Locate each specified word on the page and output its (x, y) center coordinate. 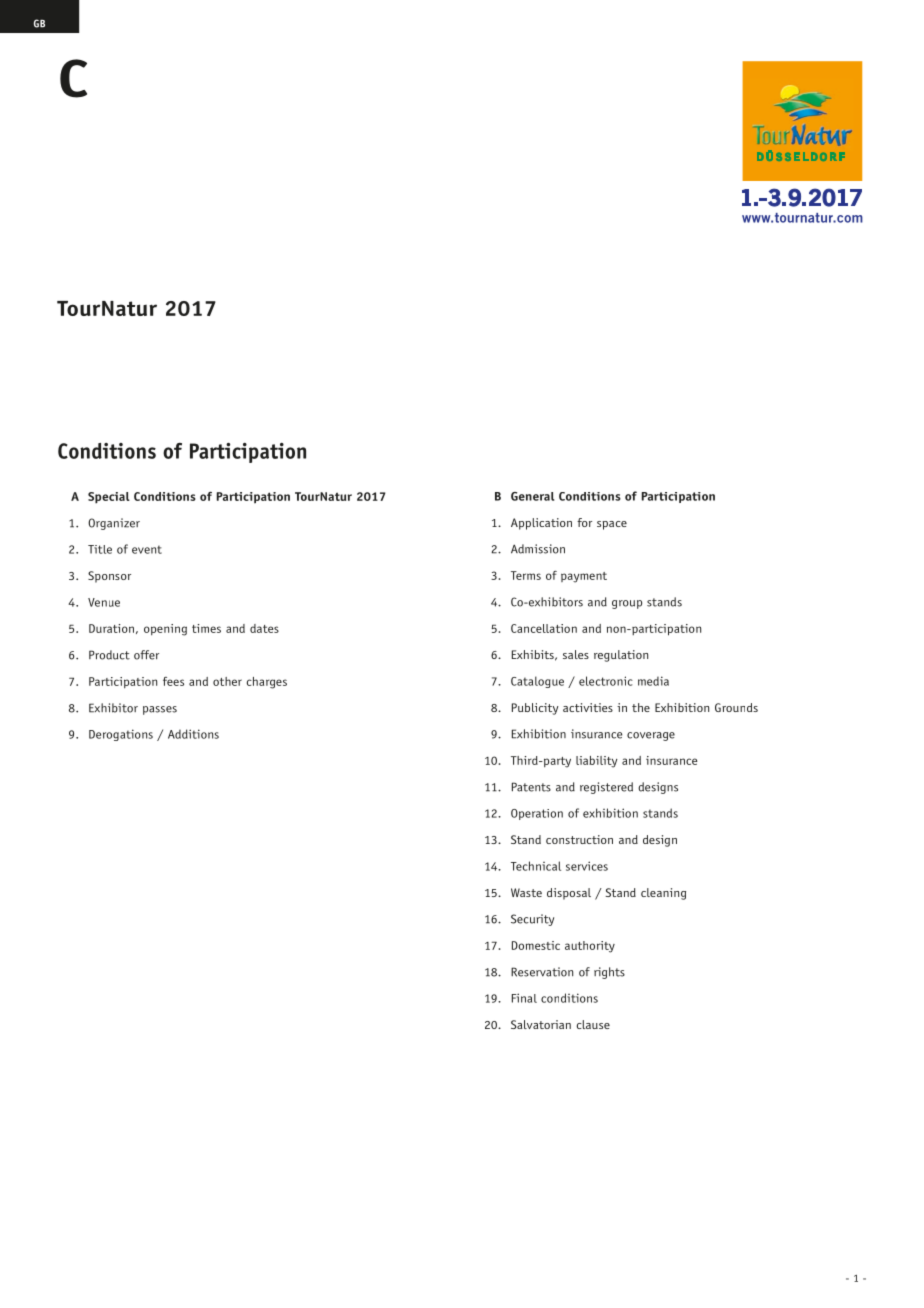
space (612, 525)
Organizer (114, 524)
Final (524, 998)
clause (593, 1024)
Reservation (542, 972)
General (532, 496)
